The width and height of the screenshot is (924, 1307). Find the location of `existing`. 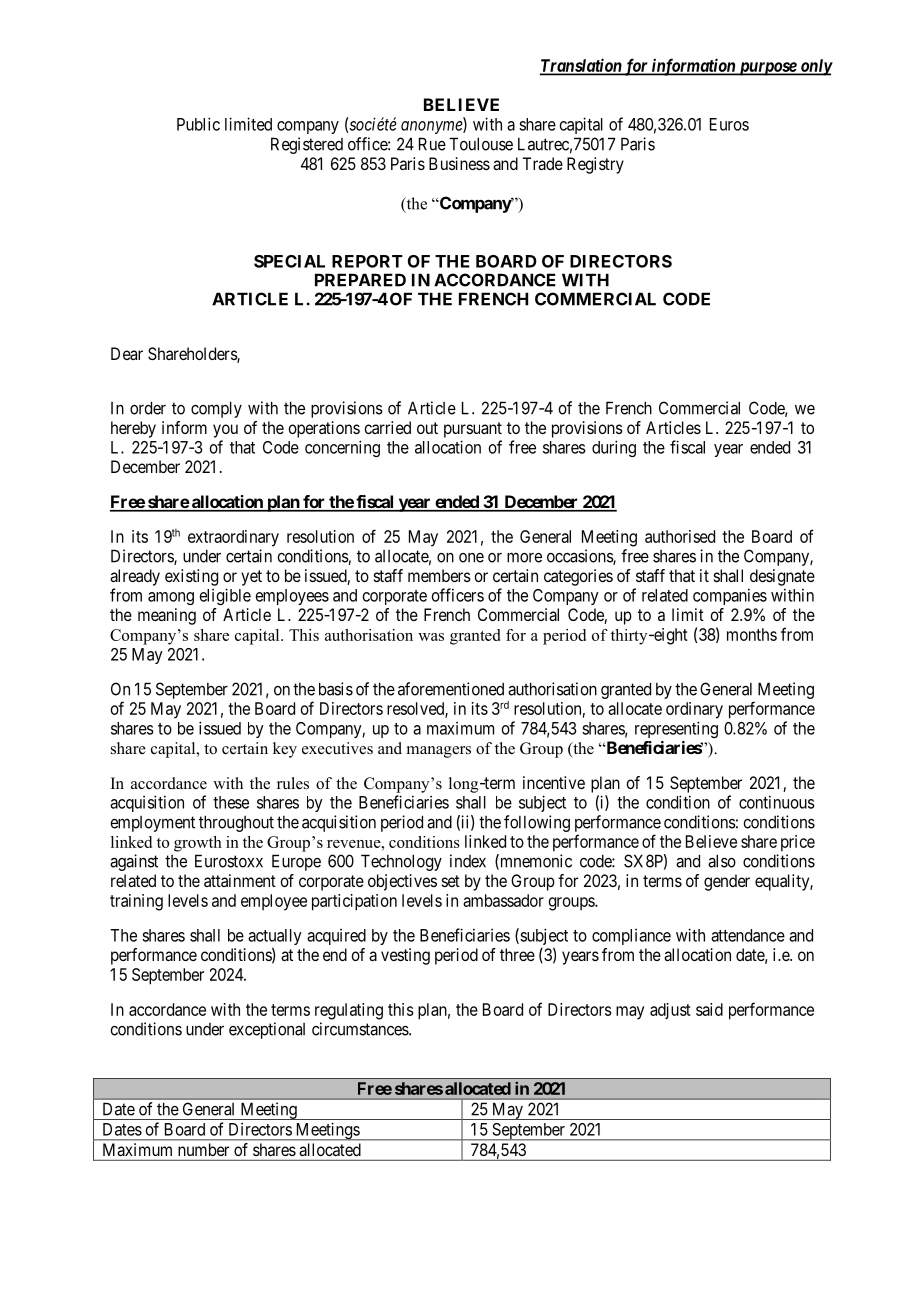

existing is located at coordinates (191, 577).
